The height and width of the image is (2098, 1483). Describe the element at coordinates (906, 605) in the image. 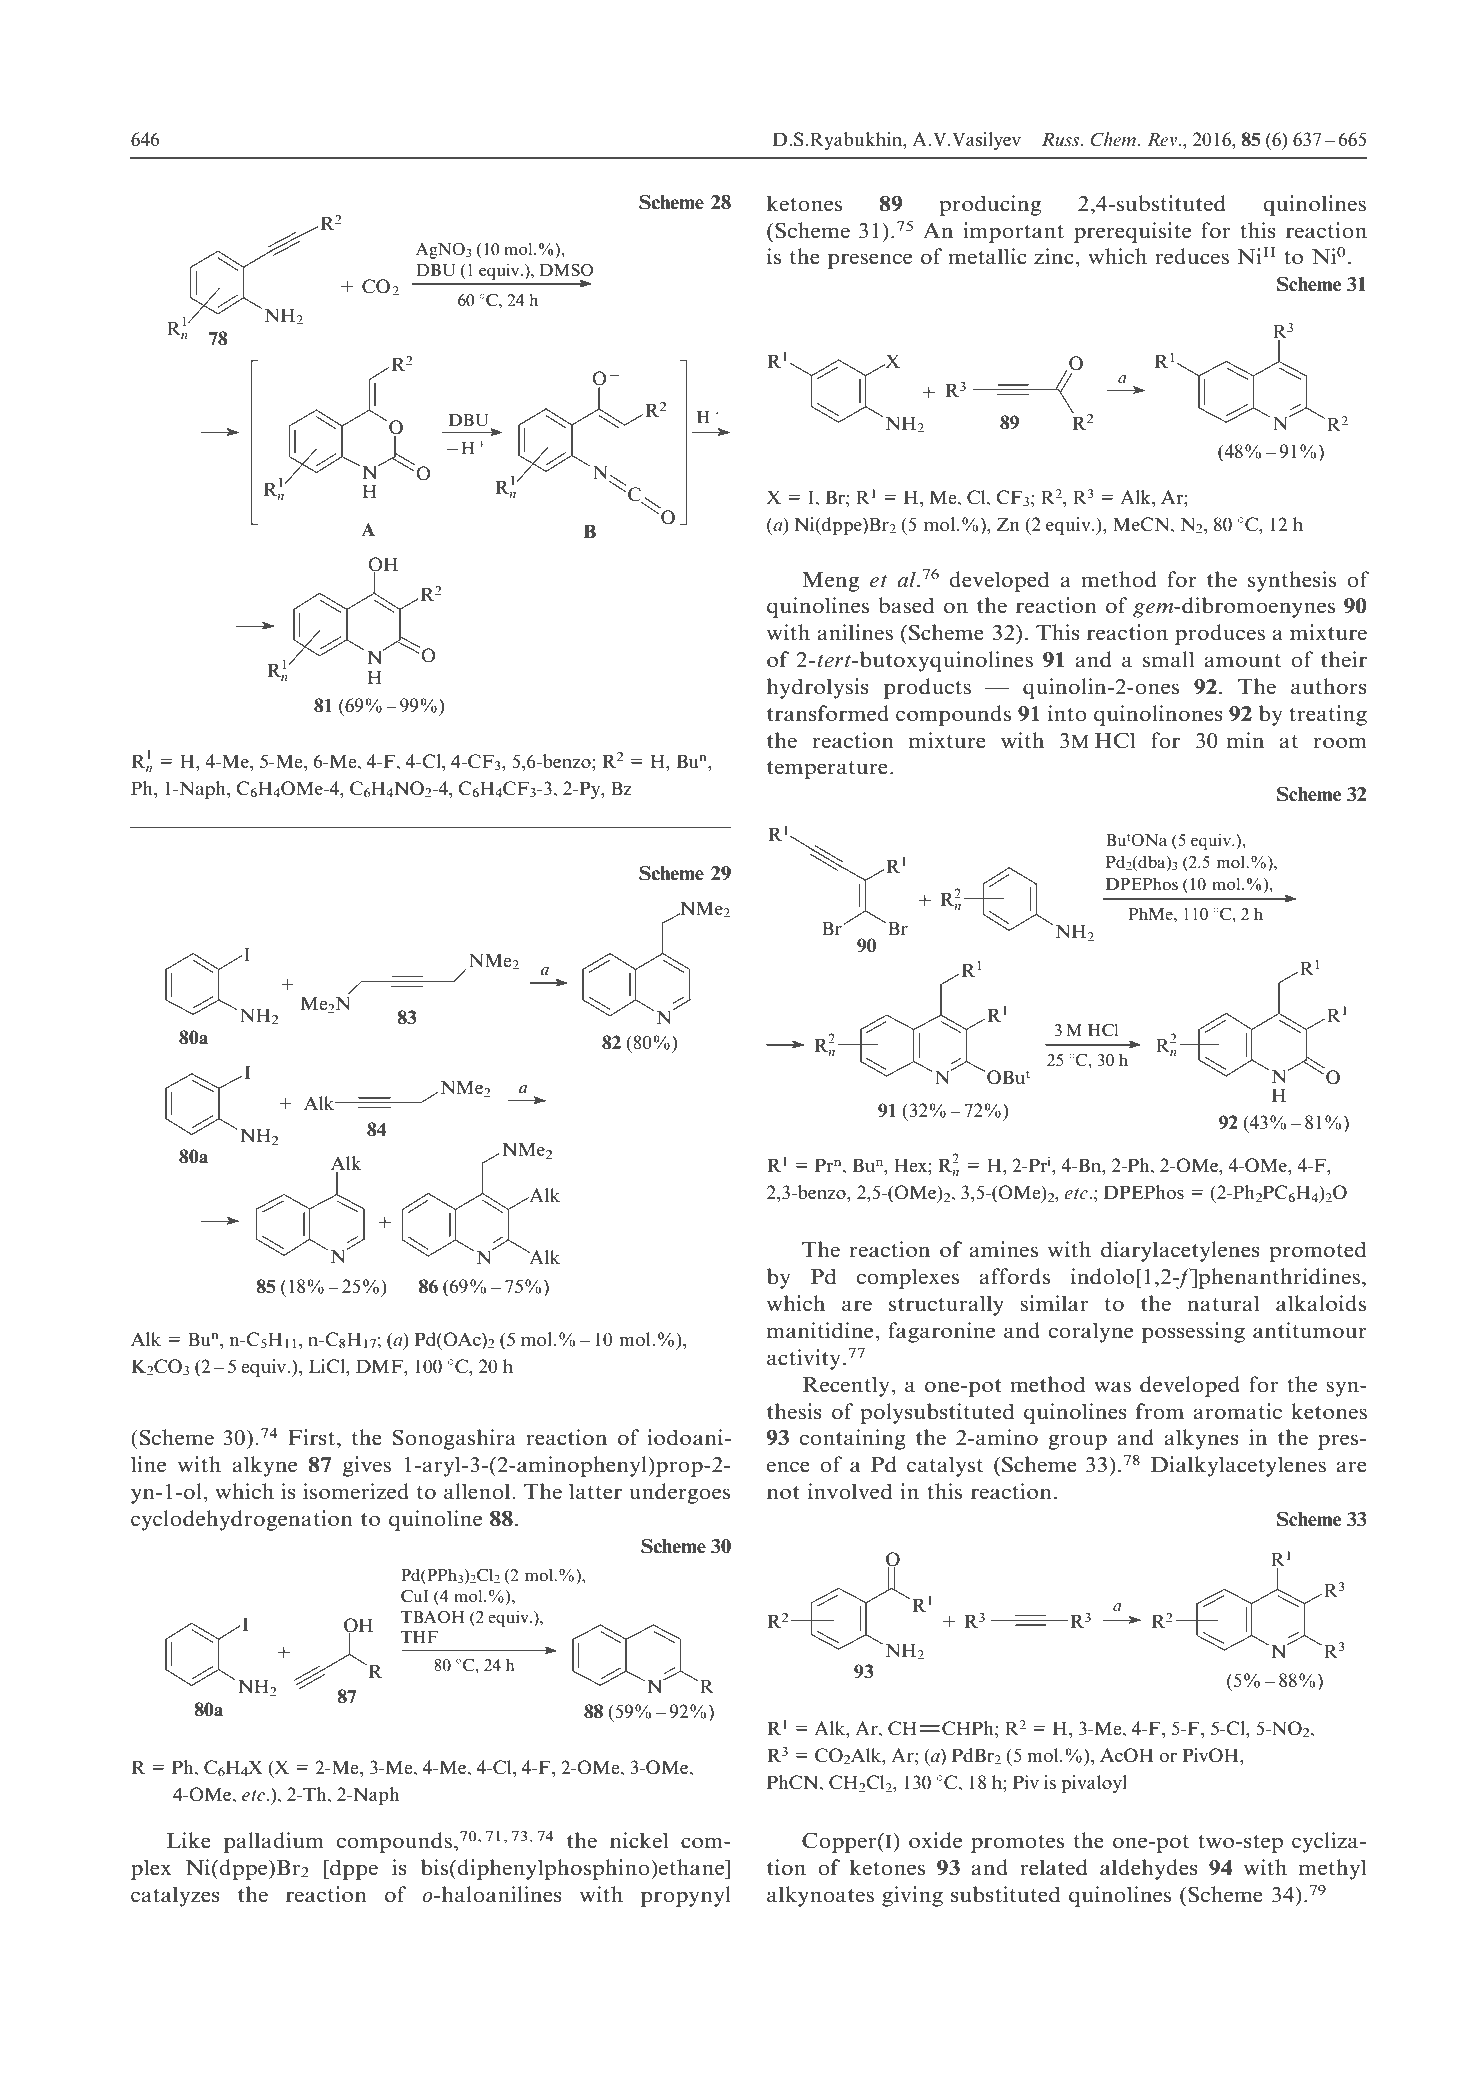

I see `based` at that location.
